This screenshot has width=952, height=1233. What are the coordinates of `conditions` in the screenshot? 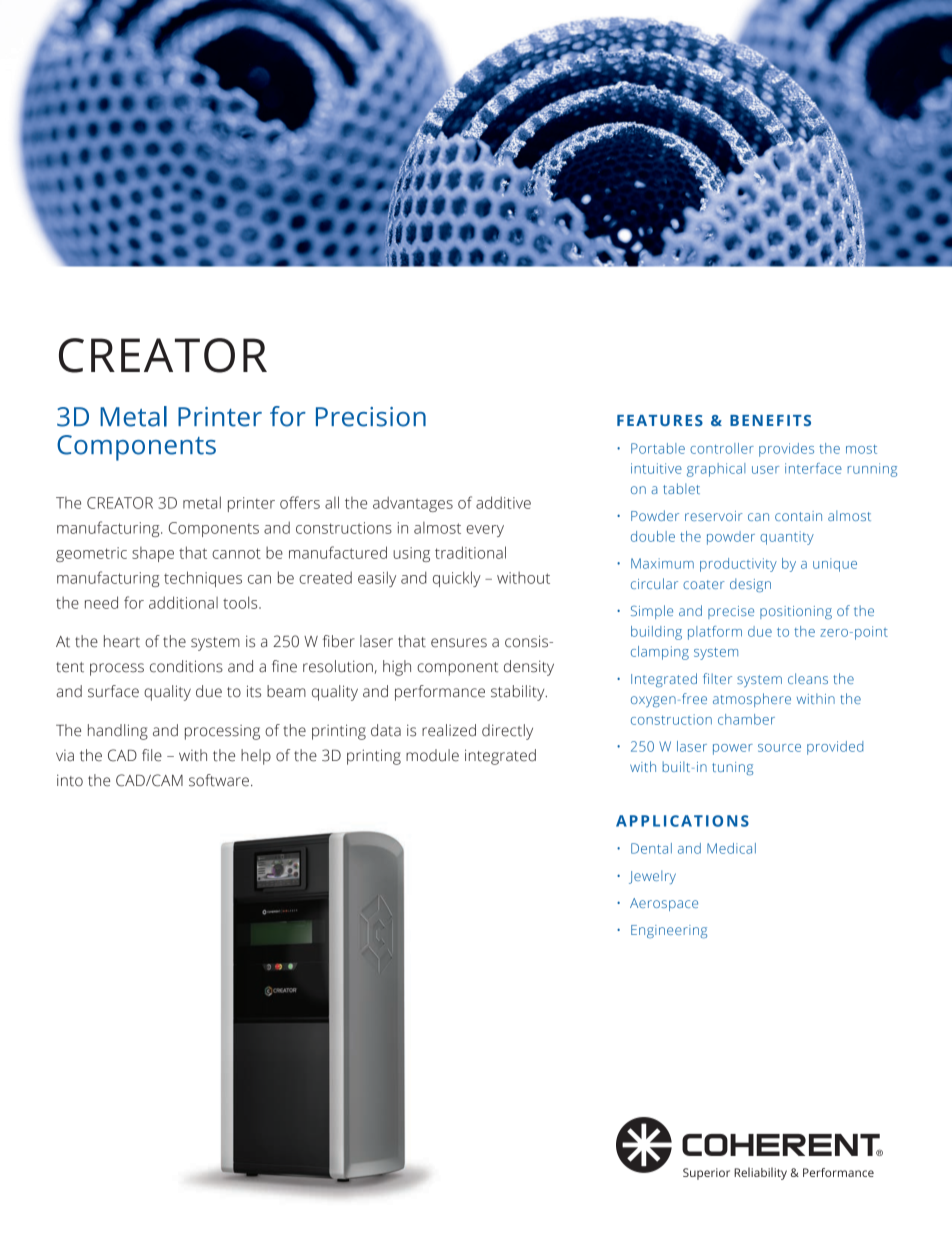 It's located at (186, 666).
